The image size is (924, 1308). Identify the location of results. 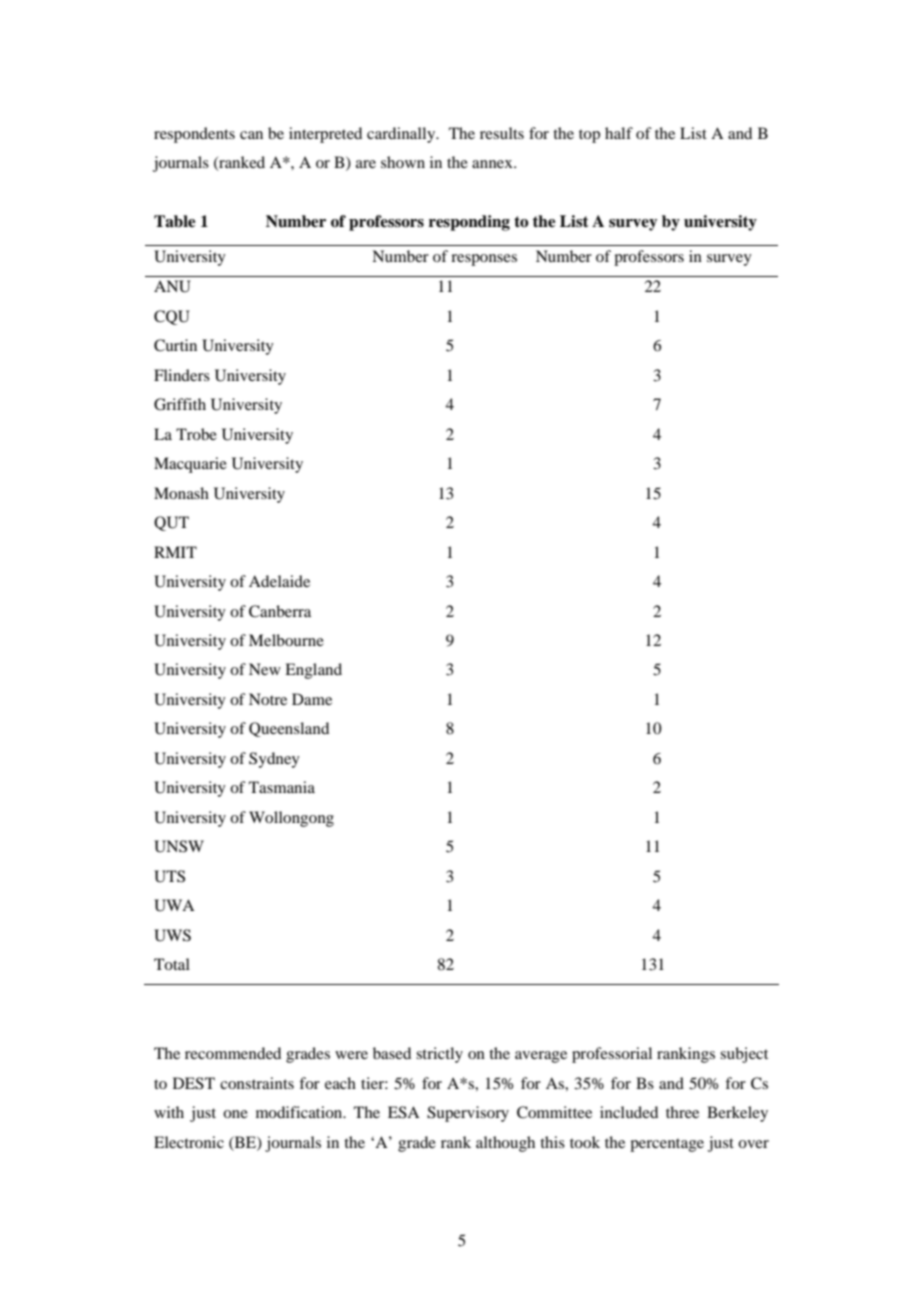
(502, 133).
